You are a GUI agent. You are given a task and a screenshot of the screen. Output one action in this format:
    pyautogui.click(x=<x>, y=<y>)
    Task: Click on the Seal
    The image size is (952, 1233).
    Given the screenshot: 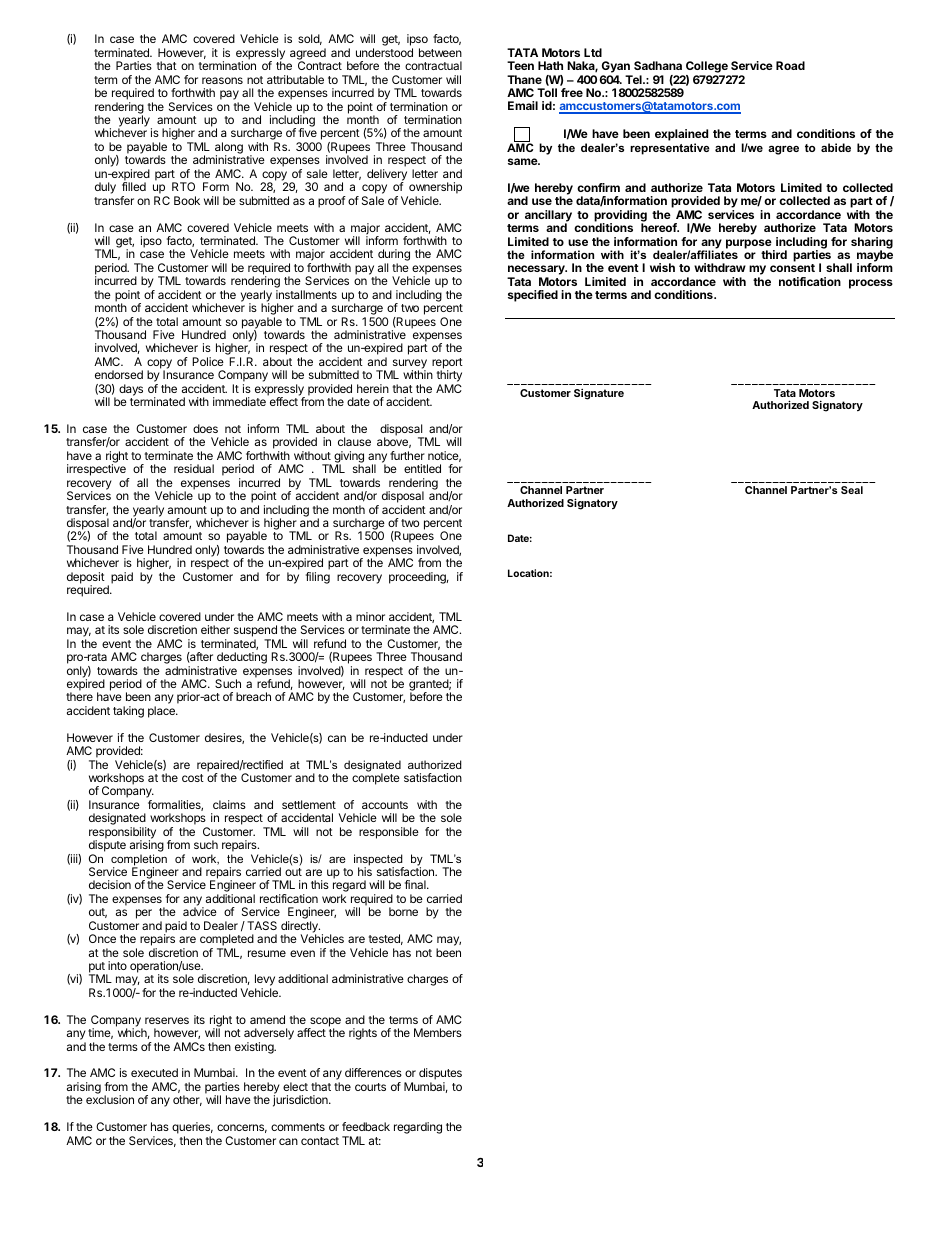 What is the action you would take?
    pyautogui.click(x=852, y=490)
